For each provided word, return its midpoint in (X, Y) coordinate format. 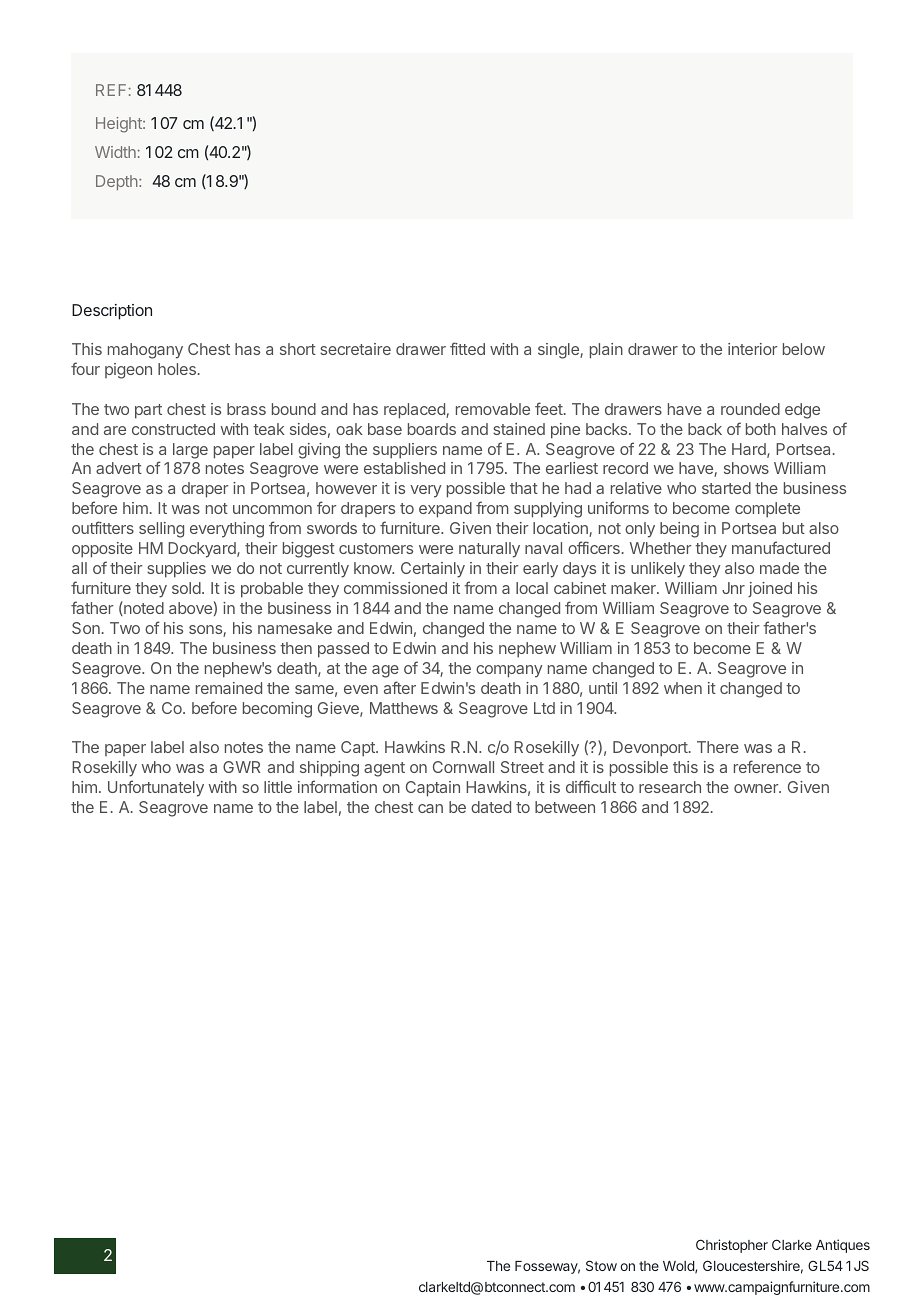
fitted (467, 348)
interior (752, 349)
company (509, 671)
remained (229, 688)
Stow (601, 1265)
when (683, 688)
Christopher (732, 1246)
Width (115, 152)
